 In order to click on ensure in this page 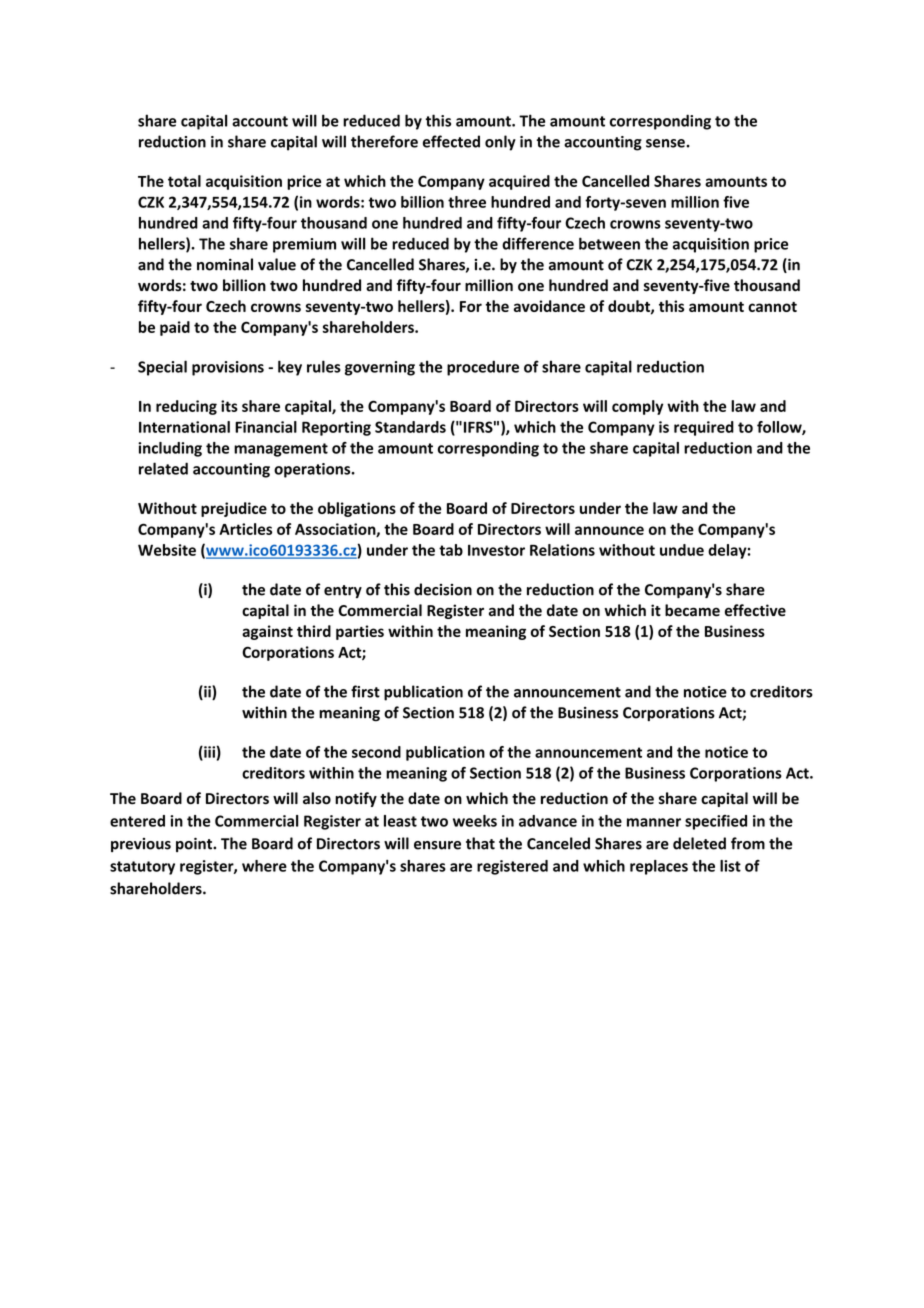, I will do `click(437, 845)`.
